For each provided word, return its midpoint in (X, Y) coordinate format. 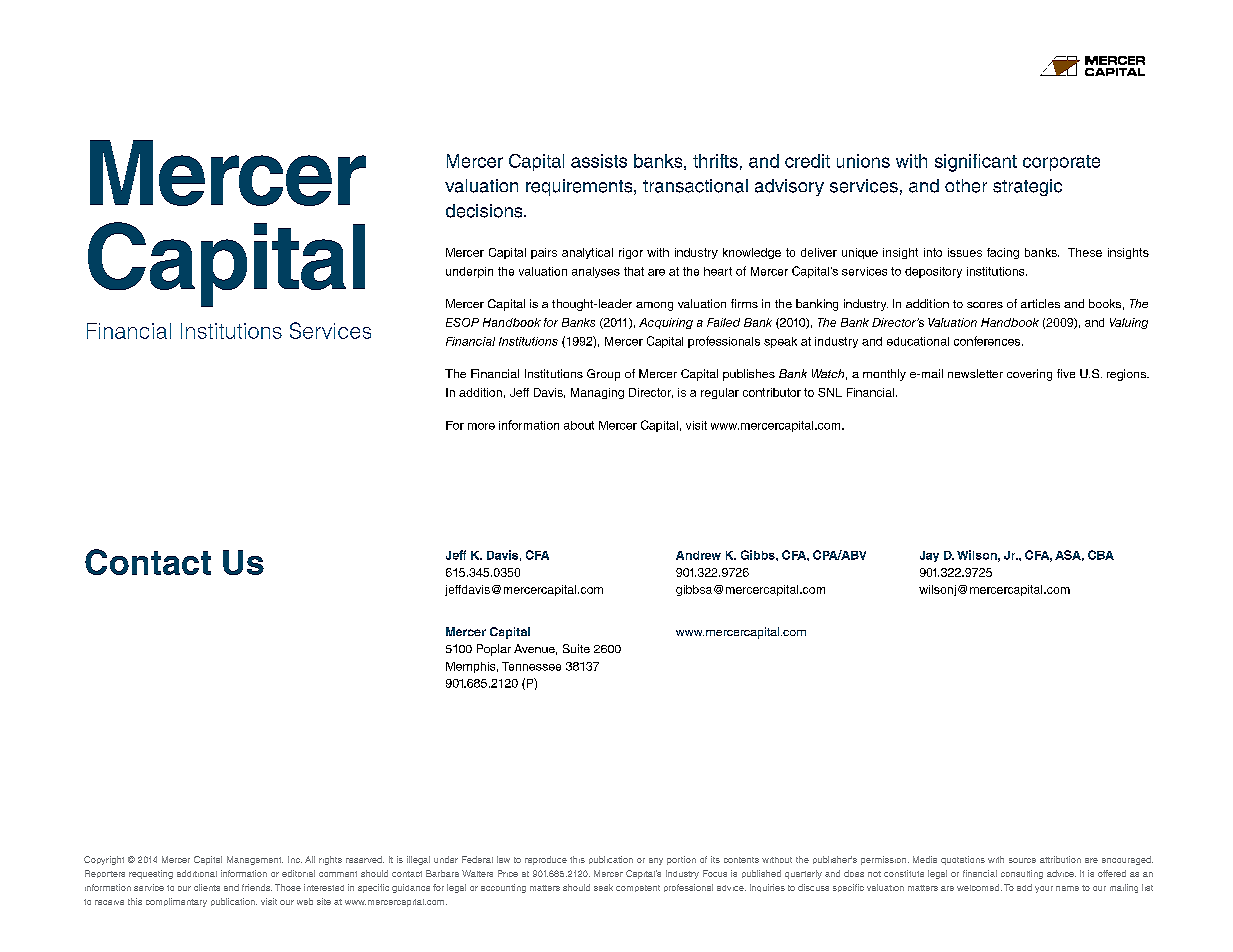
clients (207, 887)
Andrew (698, 555)
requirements (580, 187)
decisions (485, 211)
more (481, 426)
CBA (1101, 555)
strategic (1027, 187)
